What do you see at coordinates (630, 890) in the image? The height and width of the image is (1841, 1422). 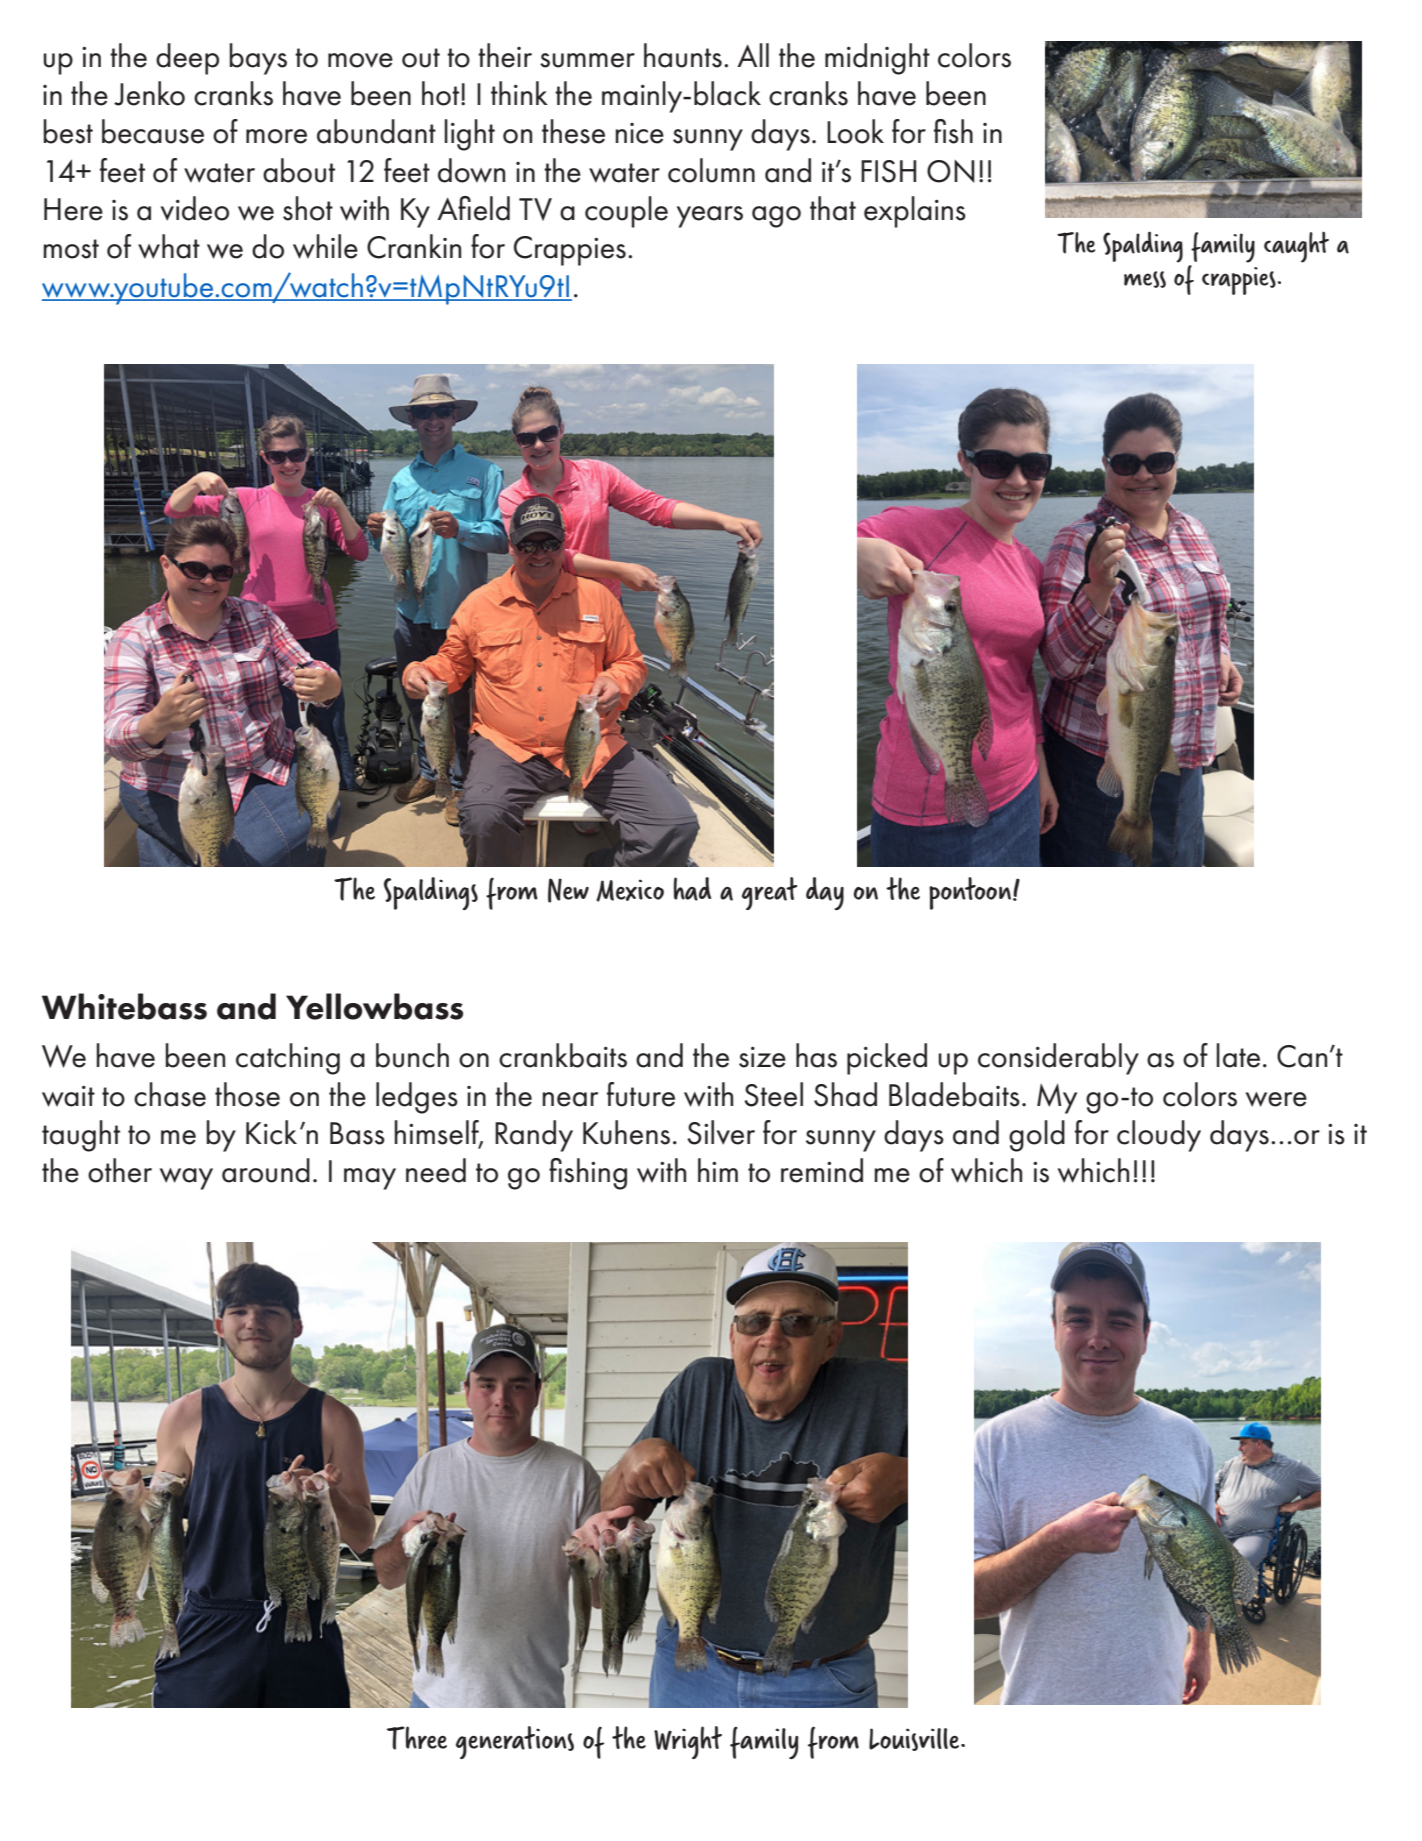 I see `Mexico` at bounding box center [630, 890].
